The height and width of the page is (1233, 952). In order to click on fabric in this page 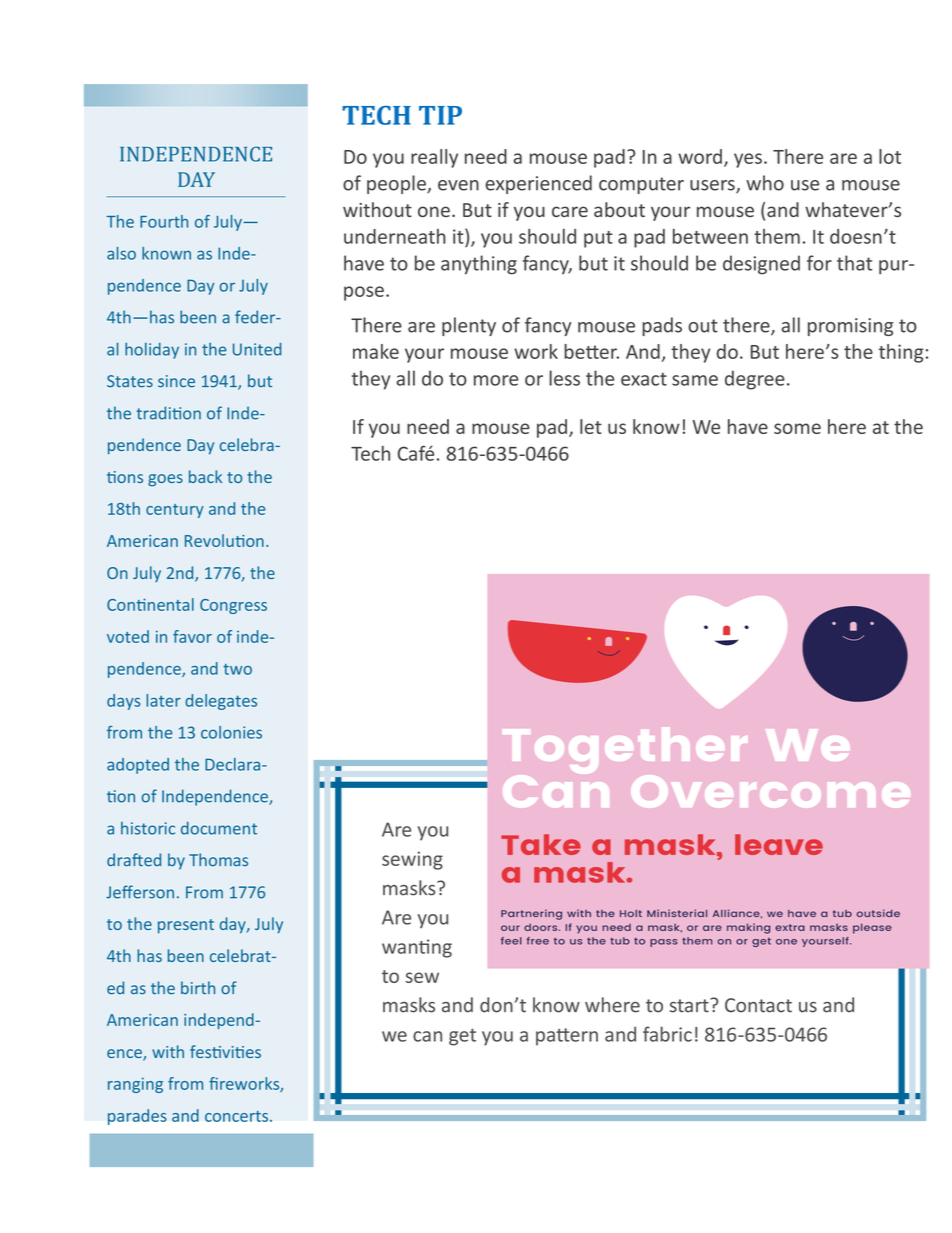, I will do `click(667, 1034)`.
